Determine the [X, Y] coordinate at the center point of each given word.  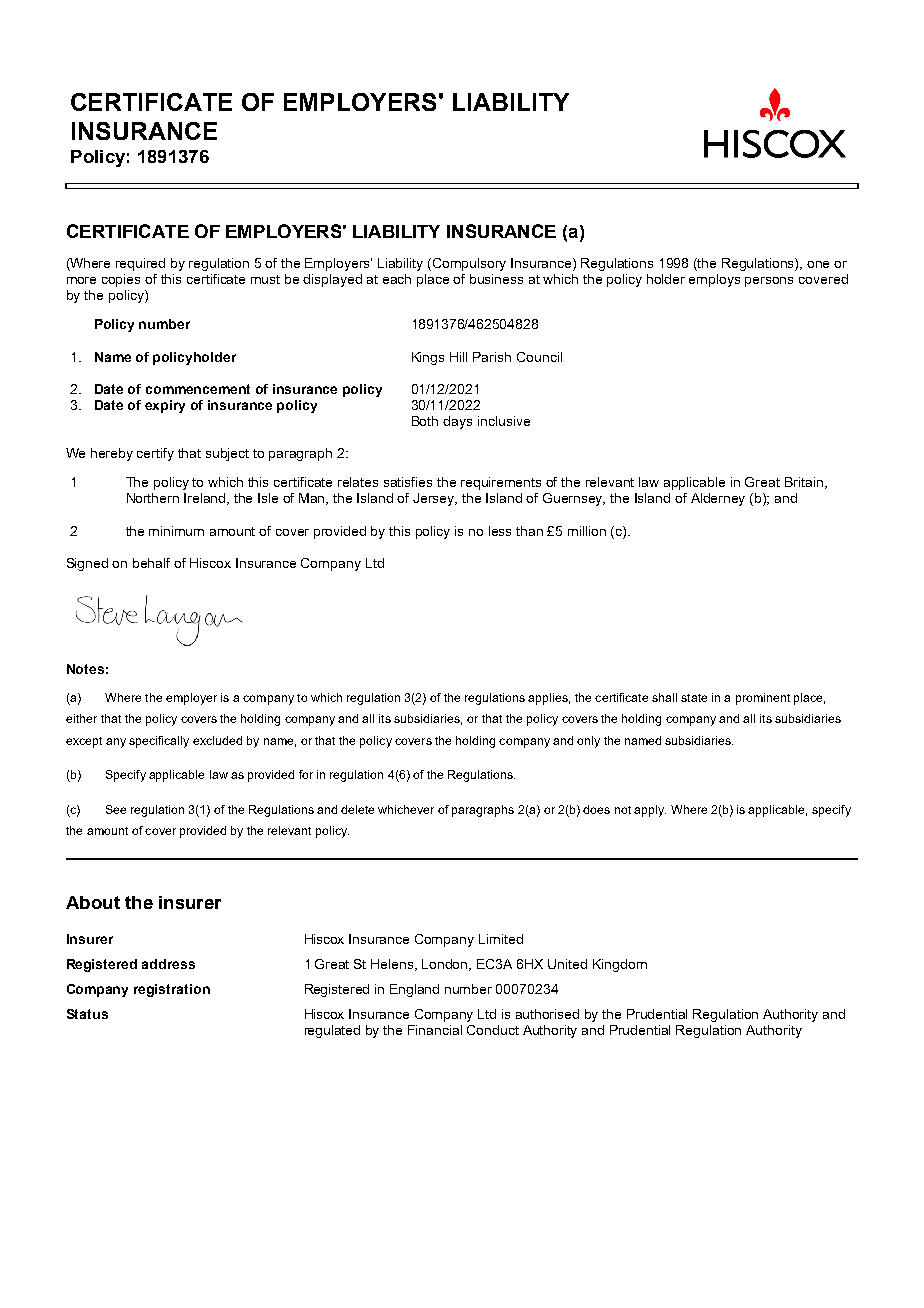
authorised [547, 1014]
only [588, 742]
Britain [804, 482]
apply [650, 811]
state [694, 698]
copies [121, 280]
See [116, 809]
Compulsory [469, 264]
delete [357, 809]
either [81, 718]
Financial [435, 1030]
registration [172, 990]
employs [714, 280]
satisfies [408, 482]
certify [155, 454]
